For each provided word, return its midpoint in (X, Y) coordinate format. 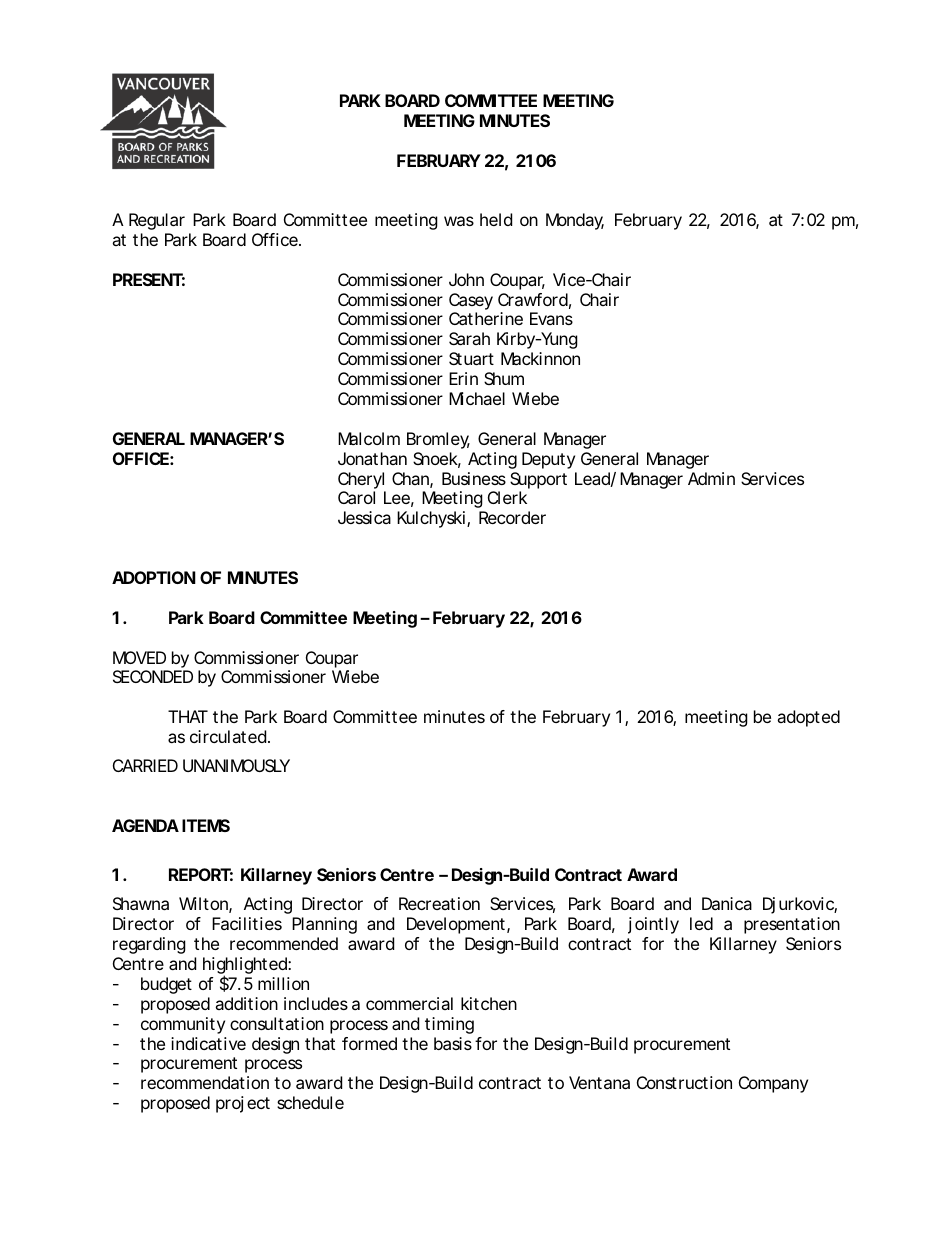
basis (453, 1043)
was (459, 221)
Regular (157, 221)
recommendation (205, 1082)
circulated (228, 736)
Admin (711, 478)
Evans (551, 318)
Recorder (512, 517)
